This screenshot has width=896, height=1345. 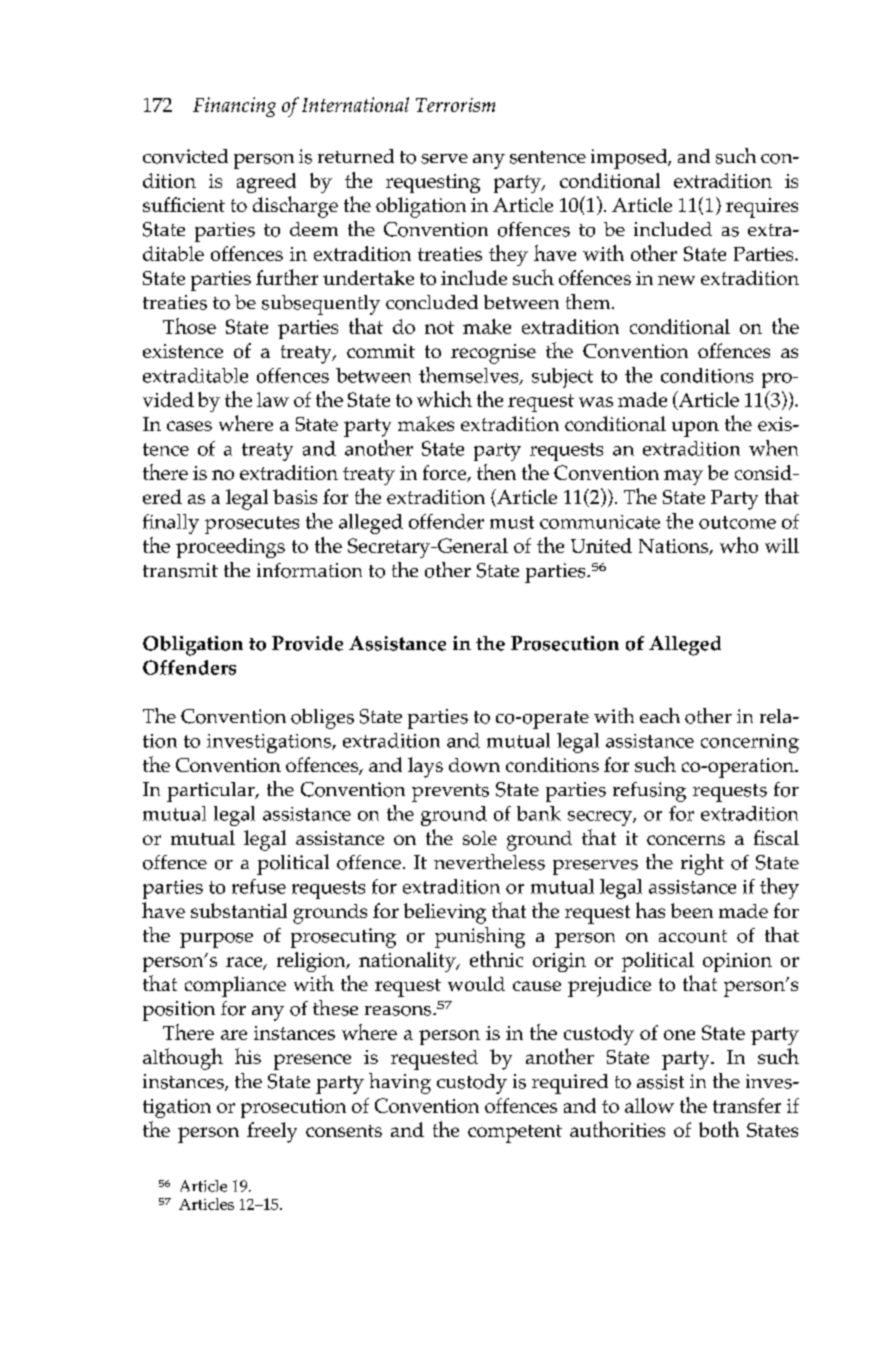 I want to click on freely, so click(x=272, y=1132).
